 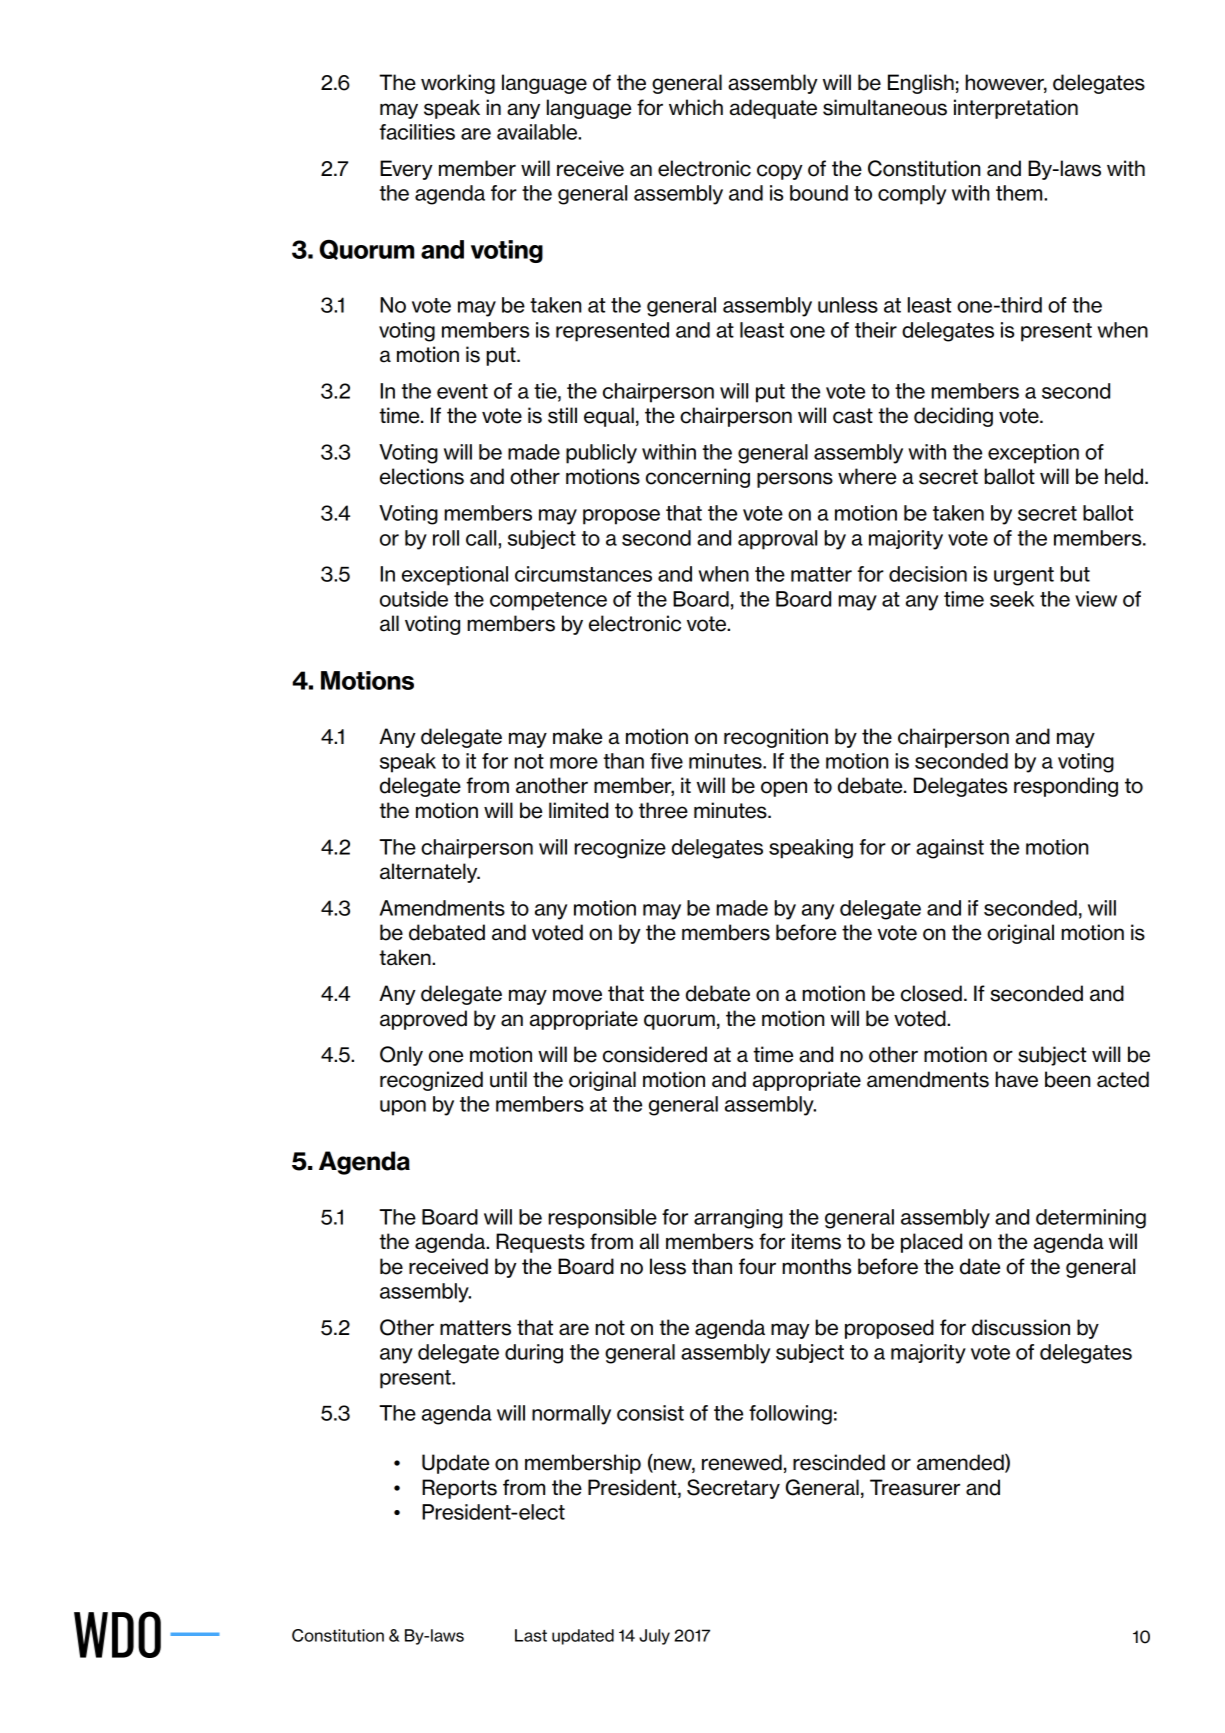 What do you see at coordinates (508, 1079) in the screenshot?
I see `until` at bounding box center [508, 1079].
